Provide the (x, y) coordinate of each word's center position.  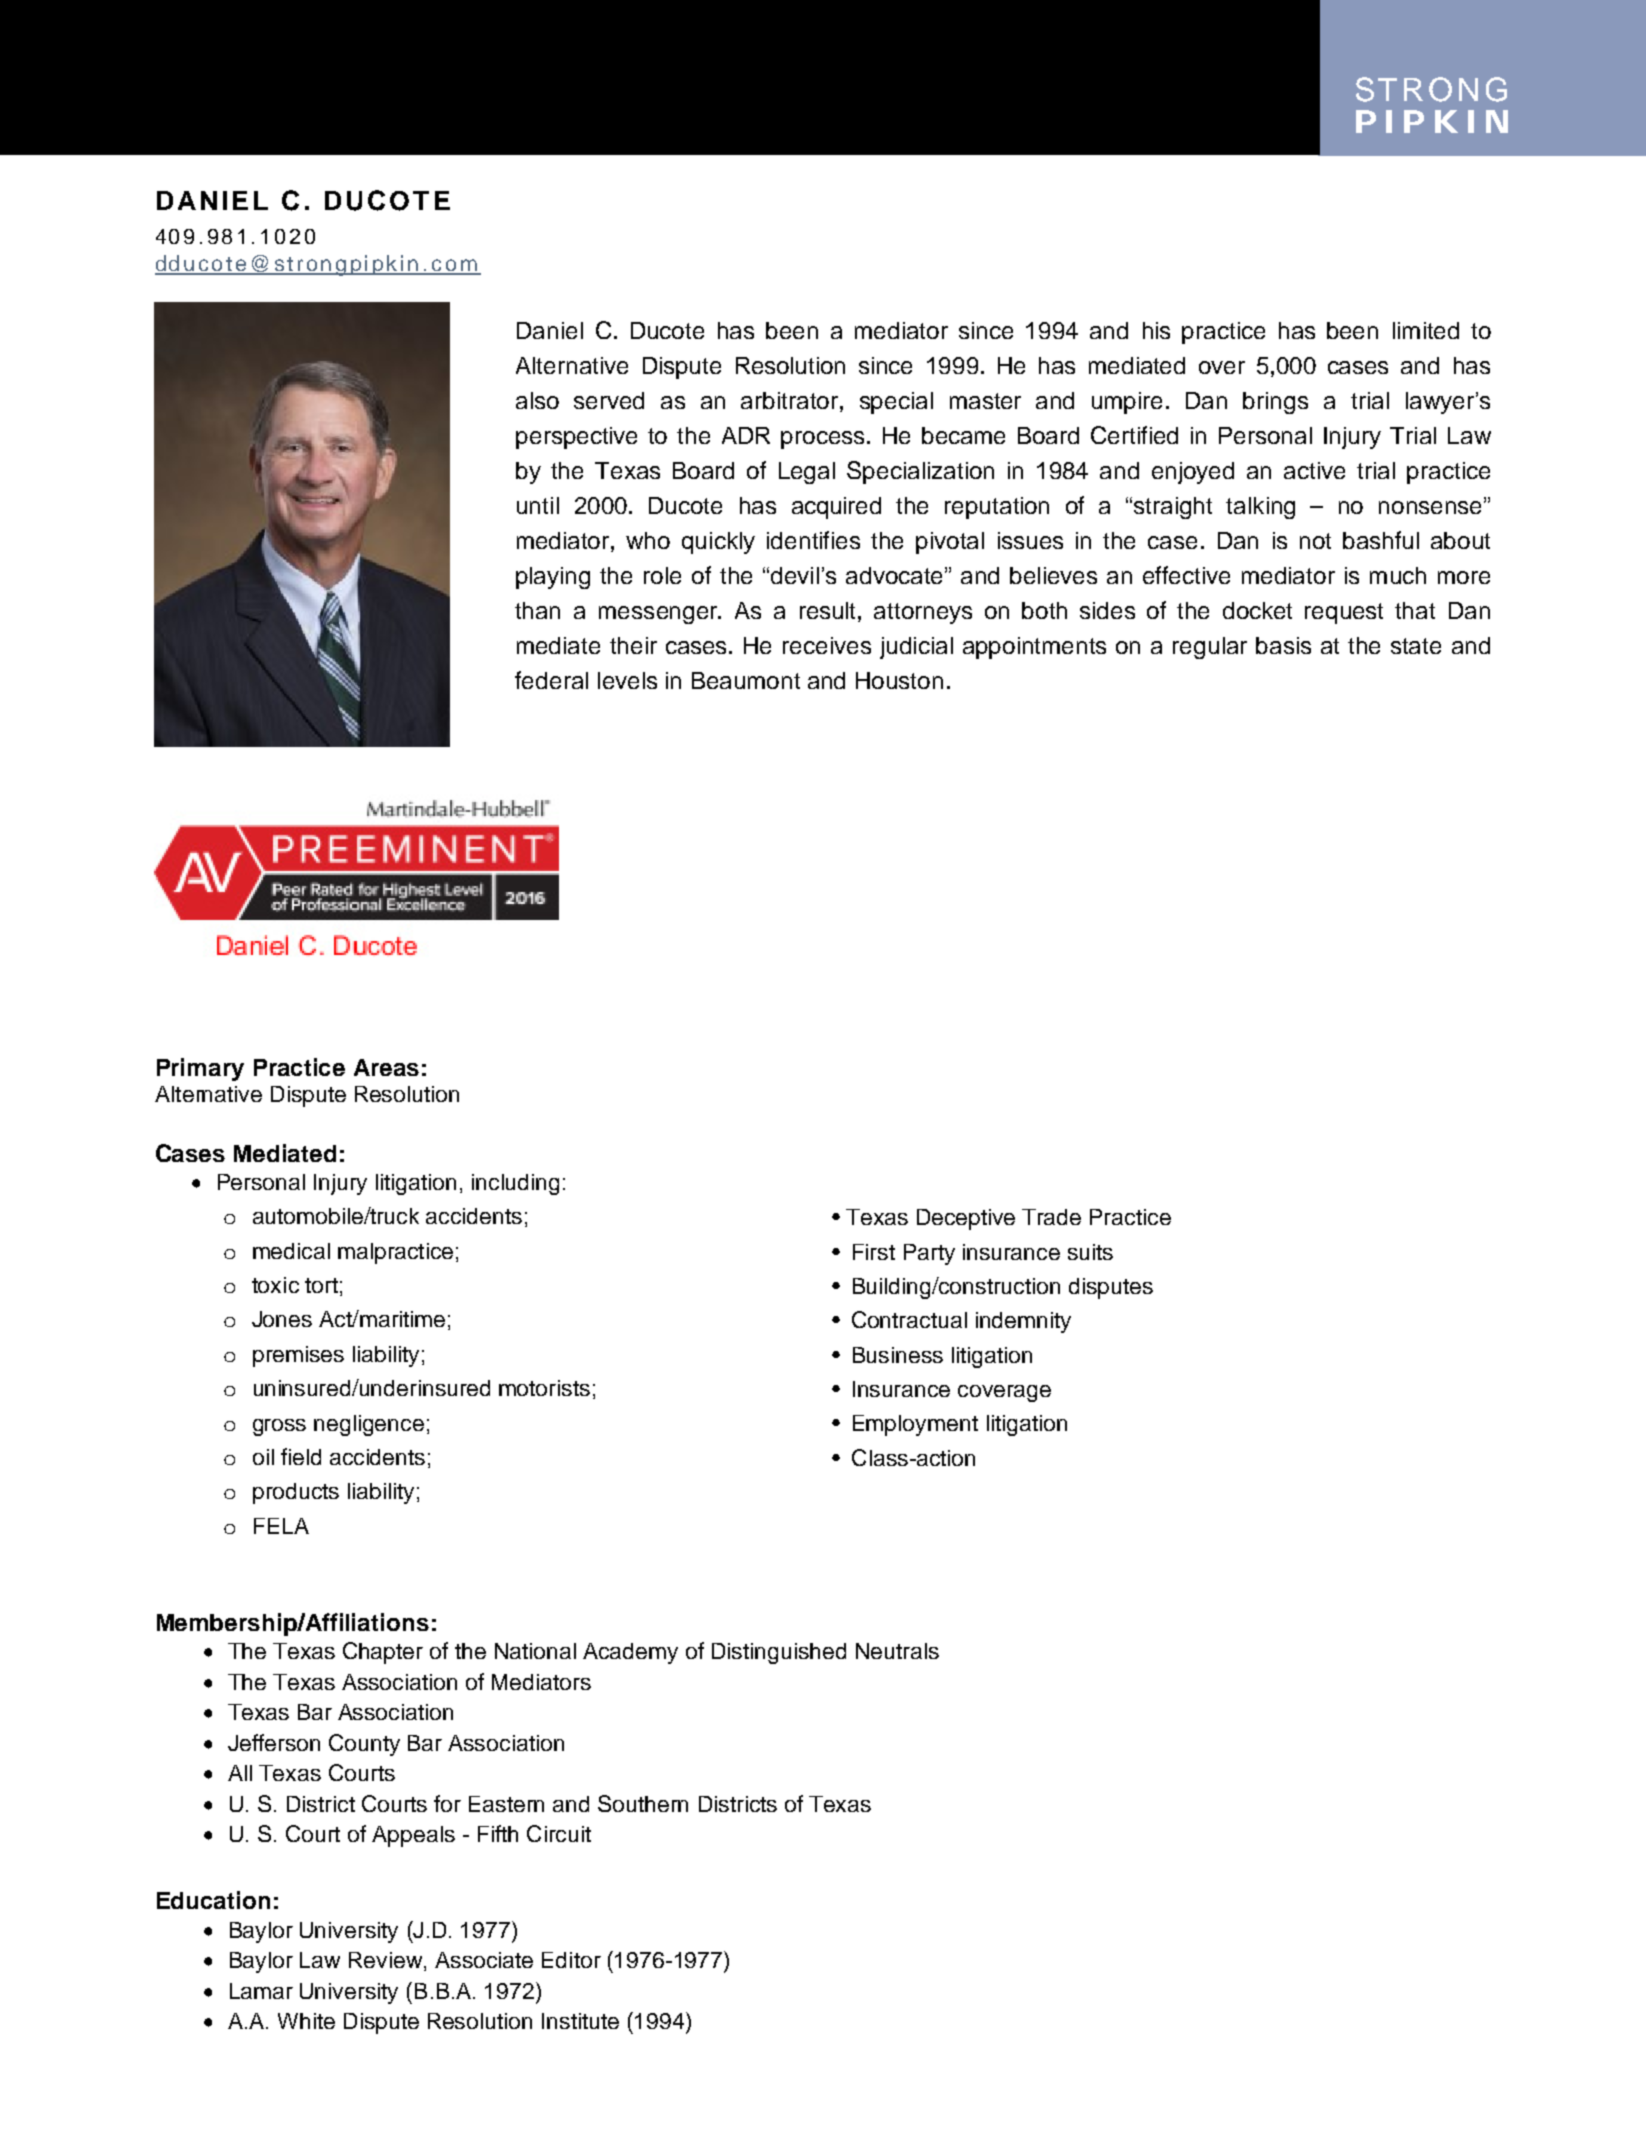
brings (1275, 403)
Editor (571, 1960)
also (537, 400)
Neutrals (897, 1651)
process (822, 440)
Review (385, 1960)
